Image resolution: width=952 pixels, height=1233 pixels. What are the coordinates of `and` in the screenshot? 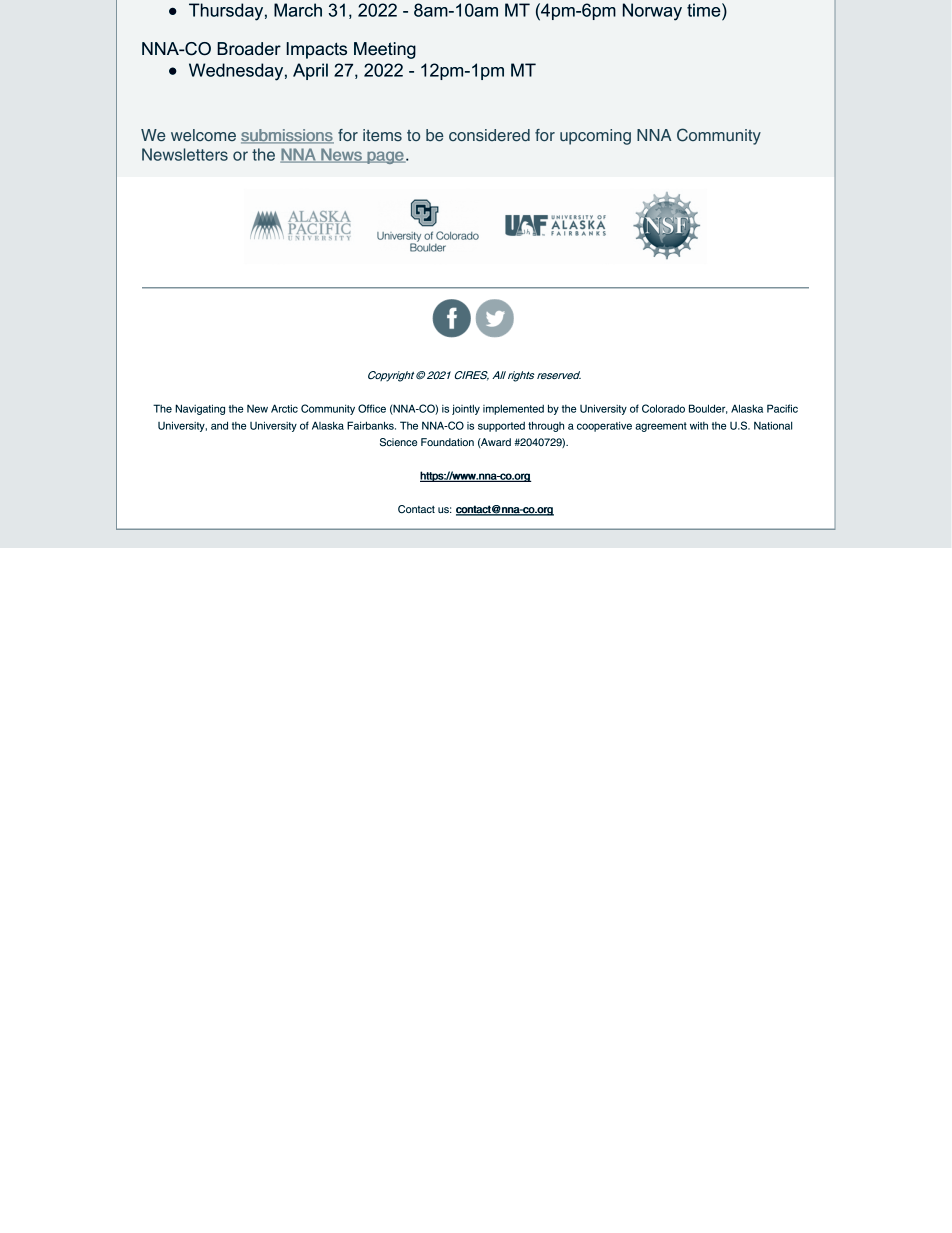 It's located at (219, 425).
